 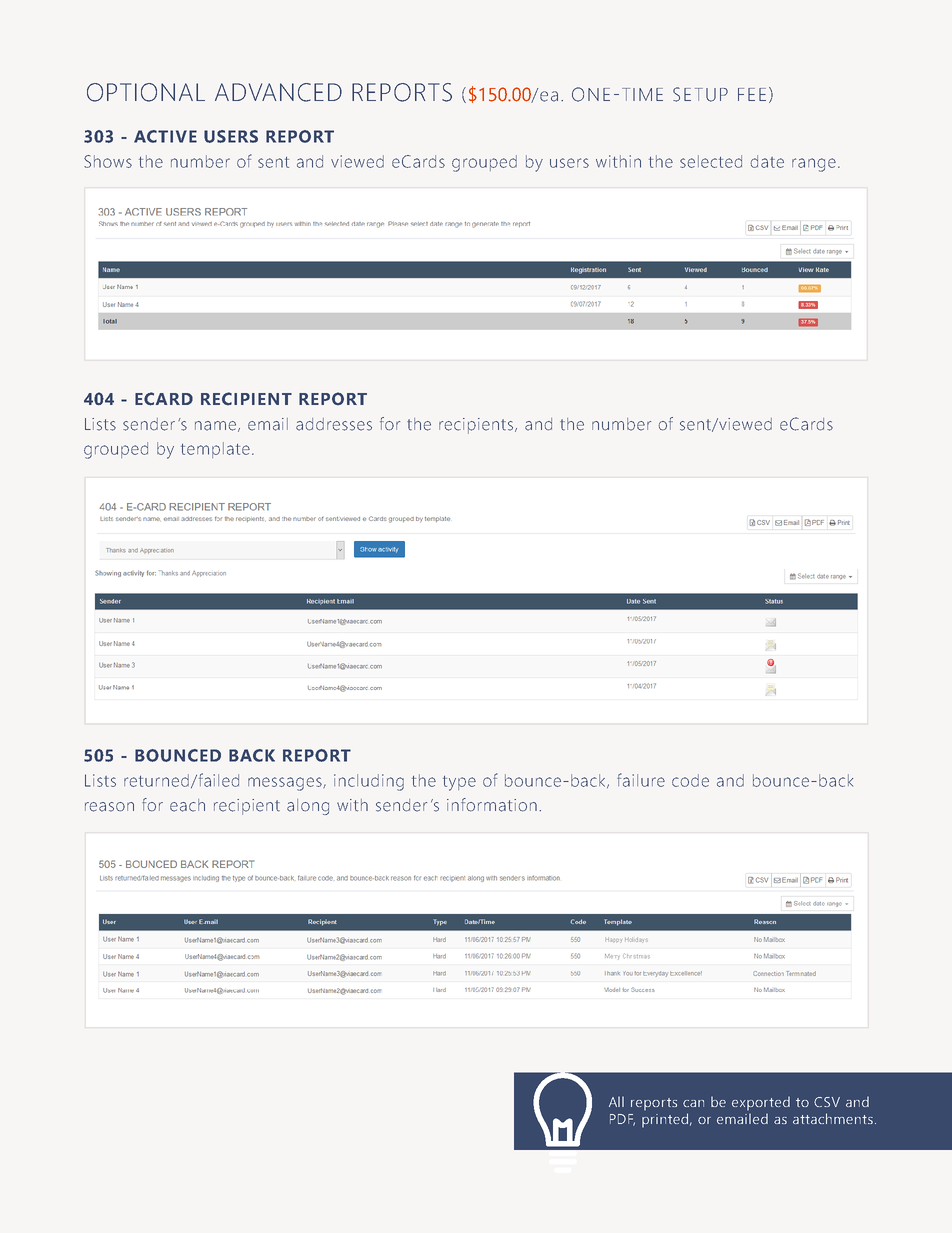 What do you see at coordinates (334, 424) in the screenshot?
I see `addresses` at bounding box center [334, 424].
